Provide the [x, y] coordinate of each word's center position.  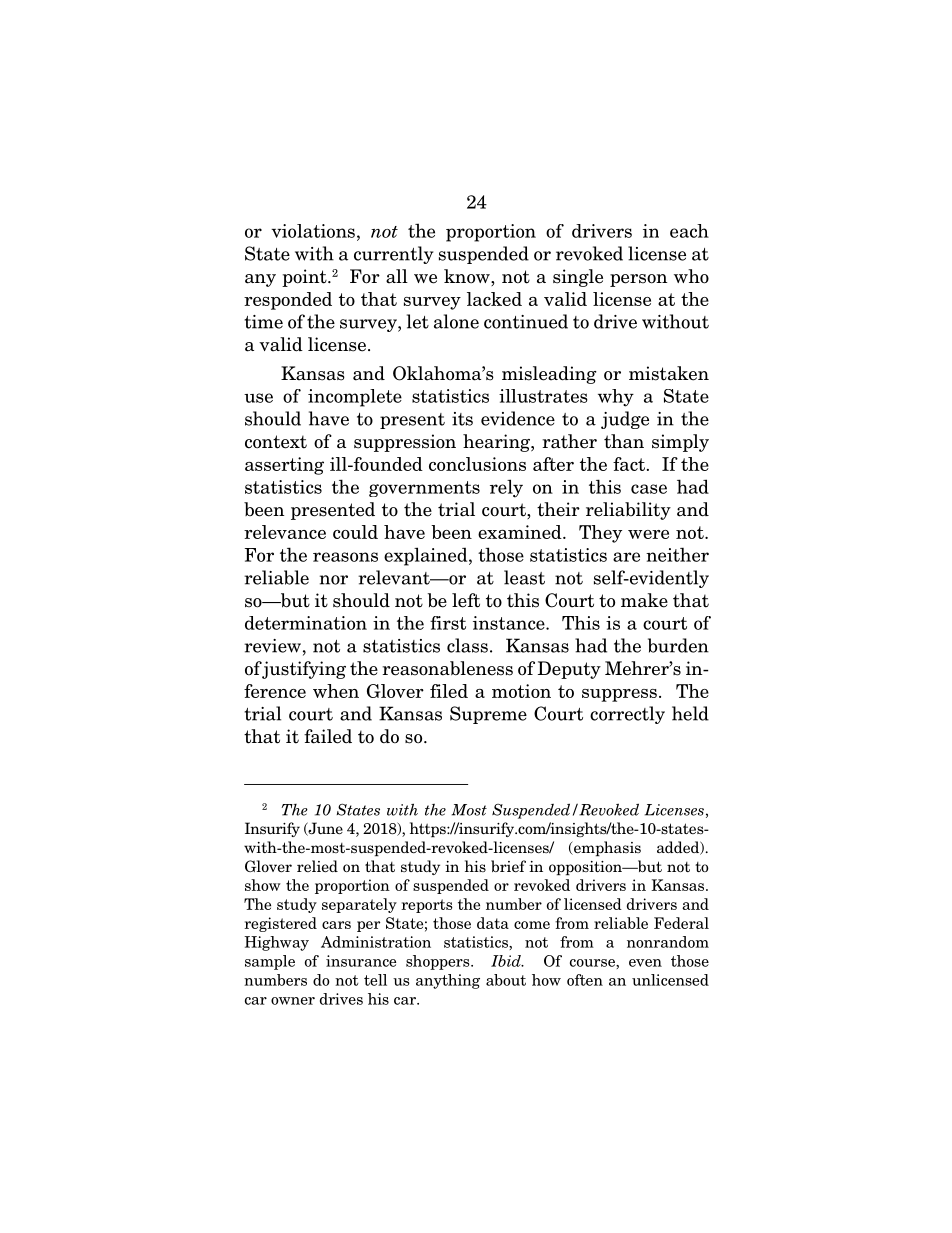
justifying [303, 670]
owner [293, 1001]
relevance [285, 532]
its [462, 419]
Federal [681, 923]
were [648, 534]
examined [521, 532]
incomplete [355, 398]
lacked [494, 299]
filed [449, 691]
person [638, 280]
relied [317, 866]
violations [313, 231]
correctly [627, 715]
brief [508, 866]
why [616, 398]
